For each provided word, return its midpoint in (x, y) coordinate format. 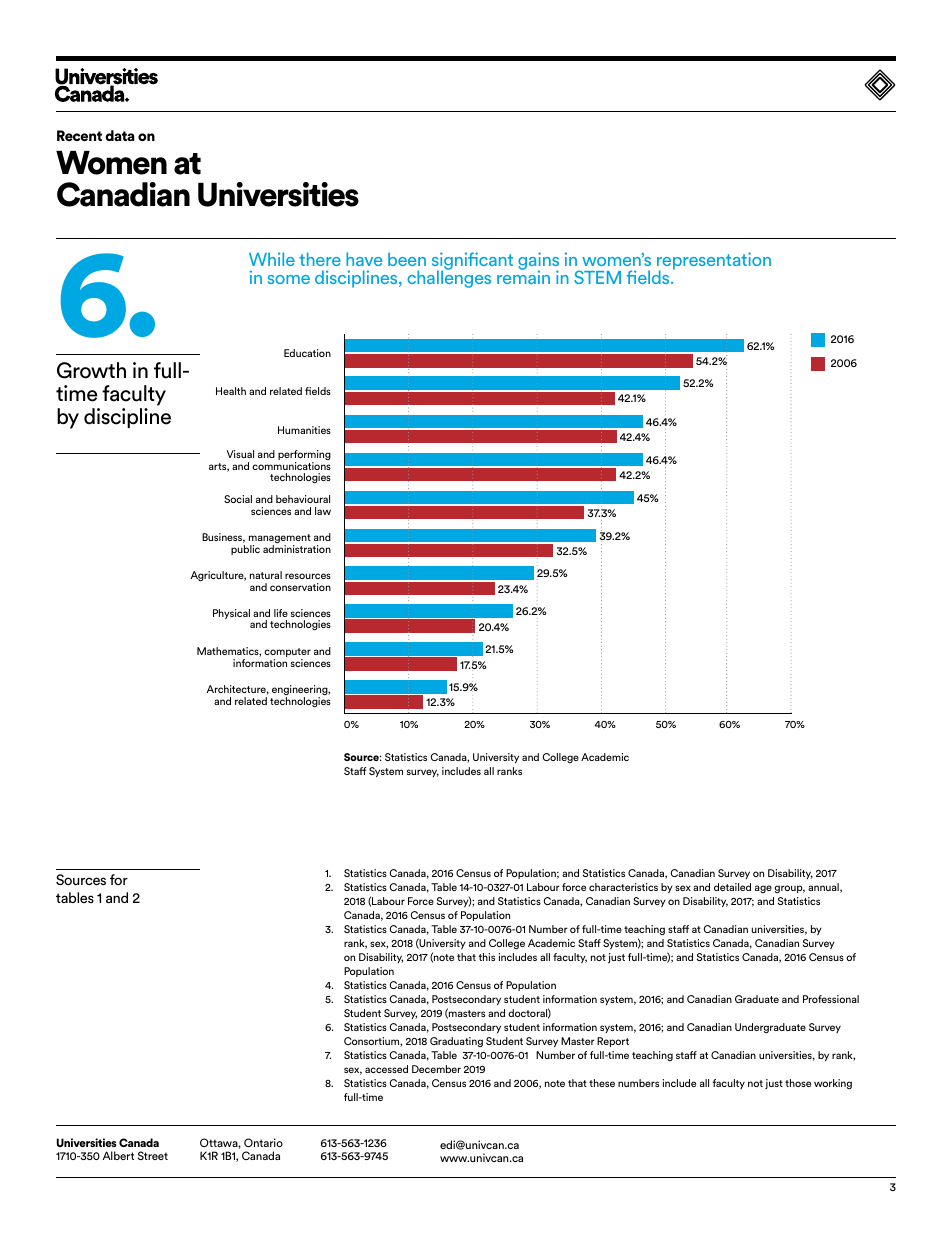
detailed (732, 887)
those (798, 1083)
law (323, 511)
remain (523, 276)
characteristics (623, 887)
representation (714, 262)
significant (472, 262)
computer (287, 654)
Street (153, 1155)
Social (238, 499)
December (436, 1069)
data (120, 135)
